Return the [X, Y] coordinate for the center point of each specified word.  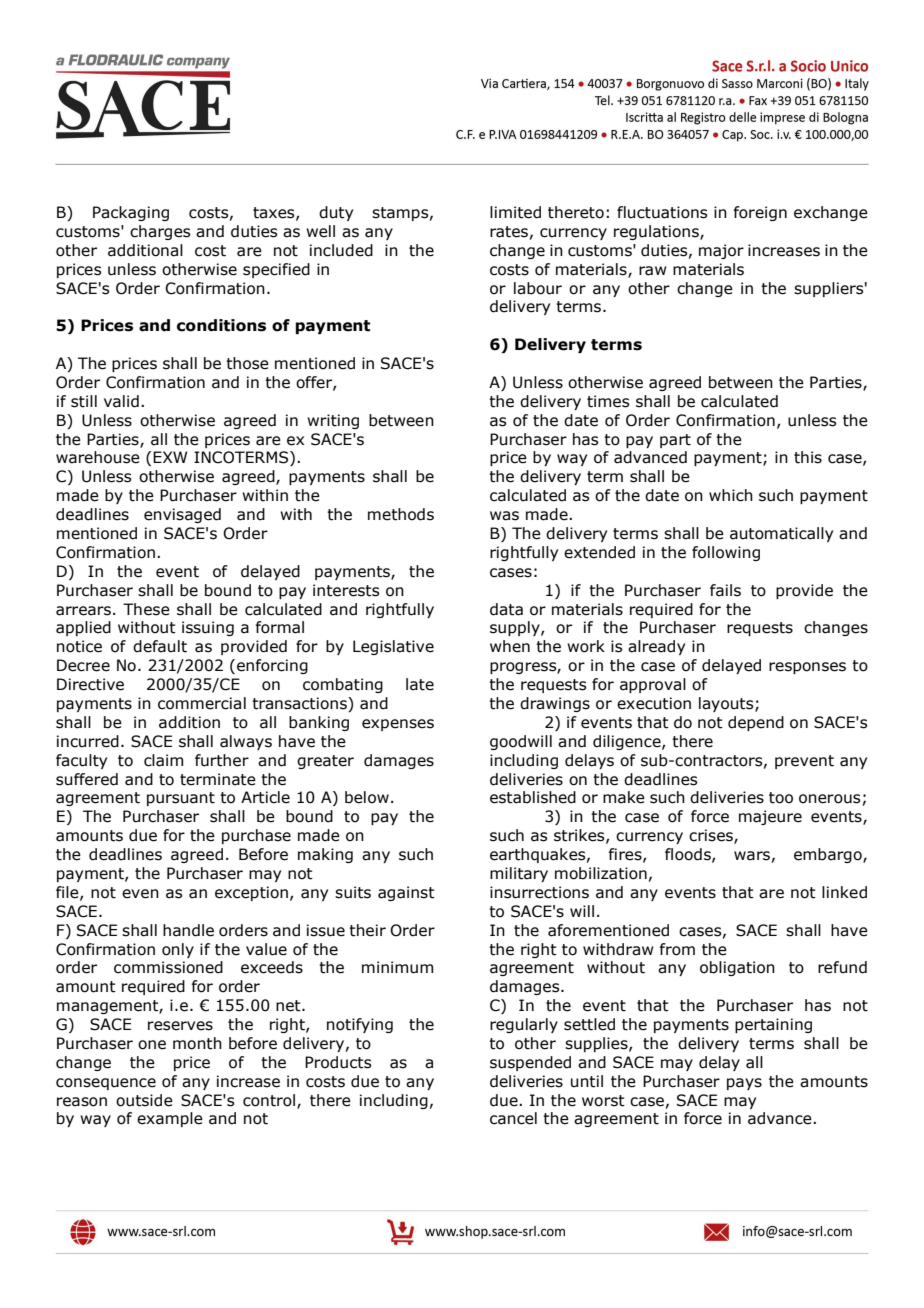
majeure [770, 817]
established [533, 797]
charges [160, 232]
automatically [781, 534]
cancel [513, 1118]
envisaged [182, 515]
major [721, 251]
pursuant [181, 799]
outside [144, 1100]
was [504, 516]
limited [515, 212]
